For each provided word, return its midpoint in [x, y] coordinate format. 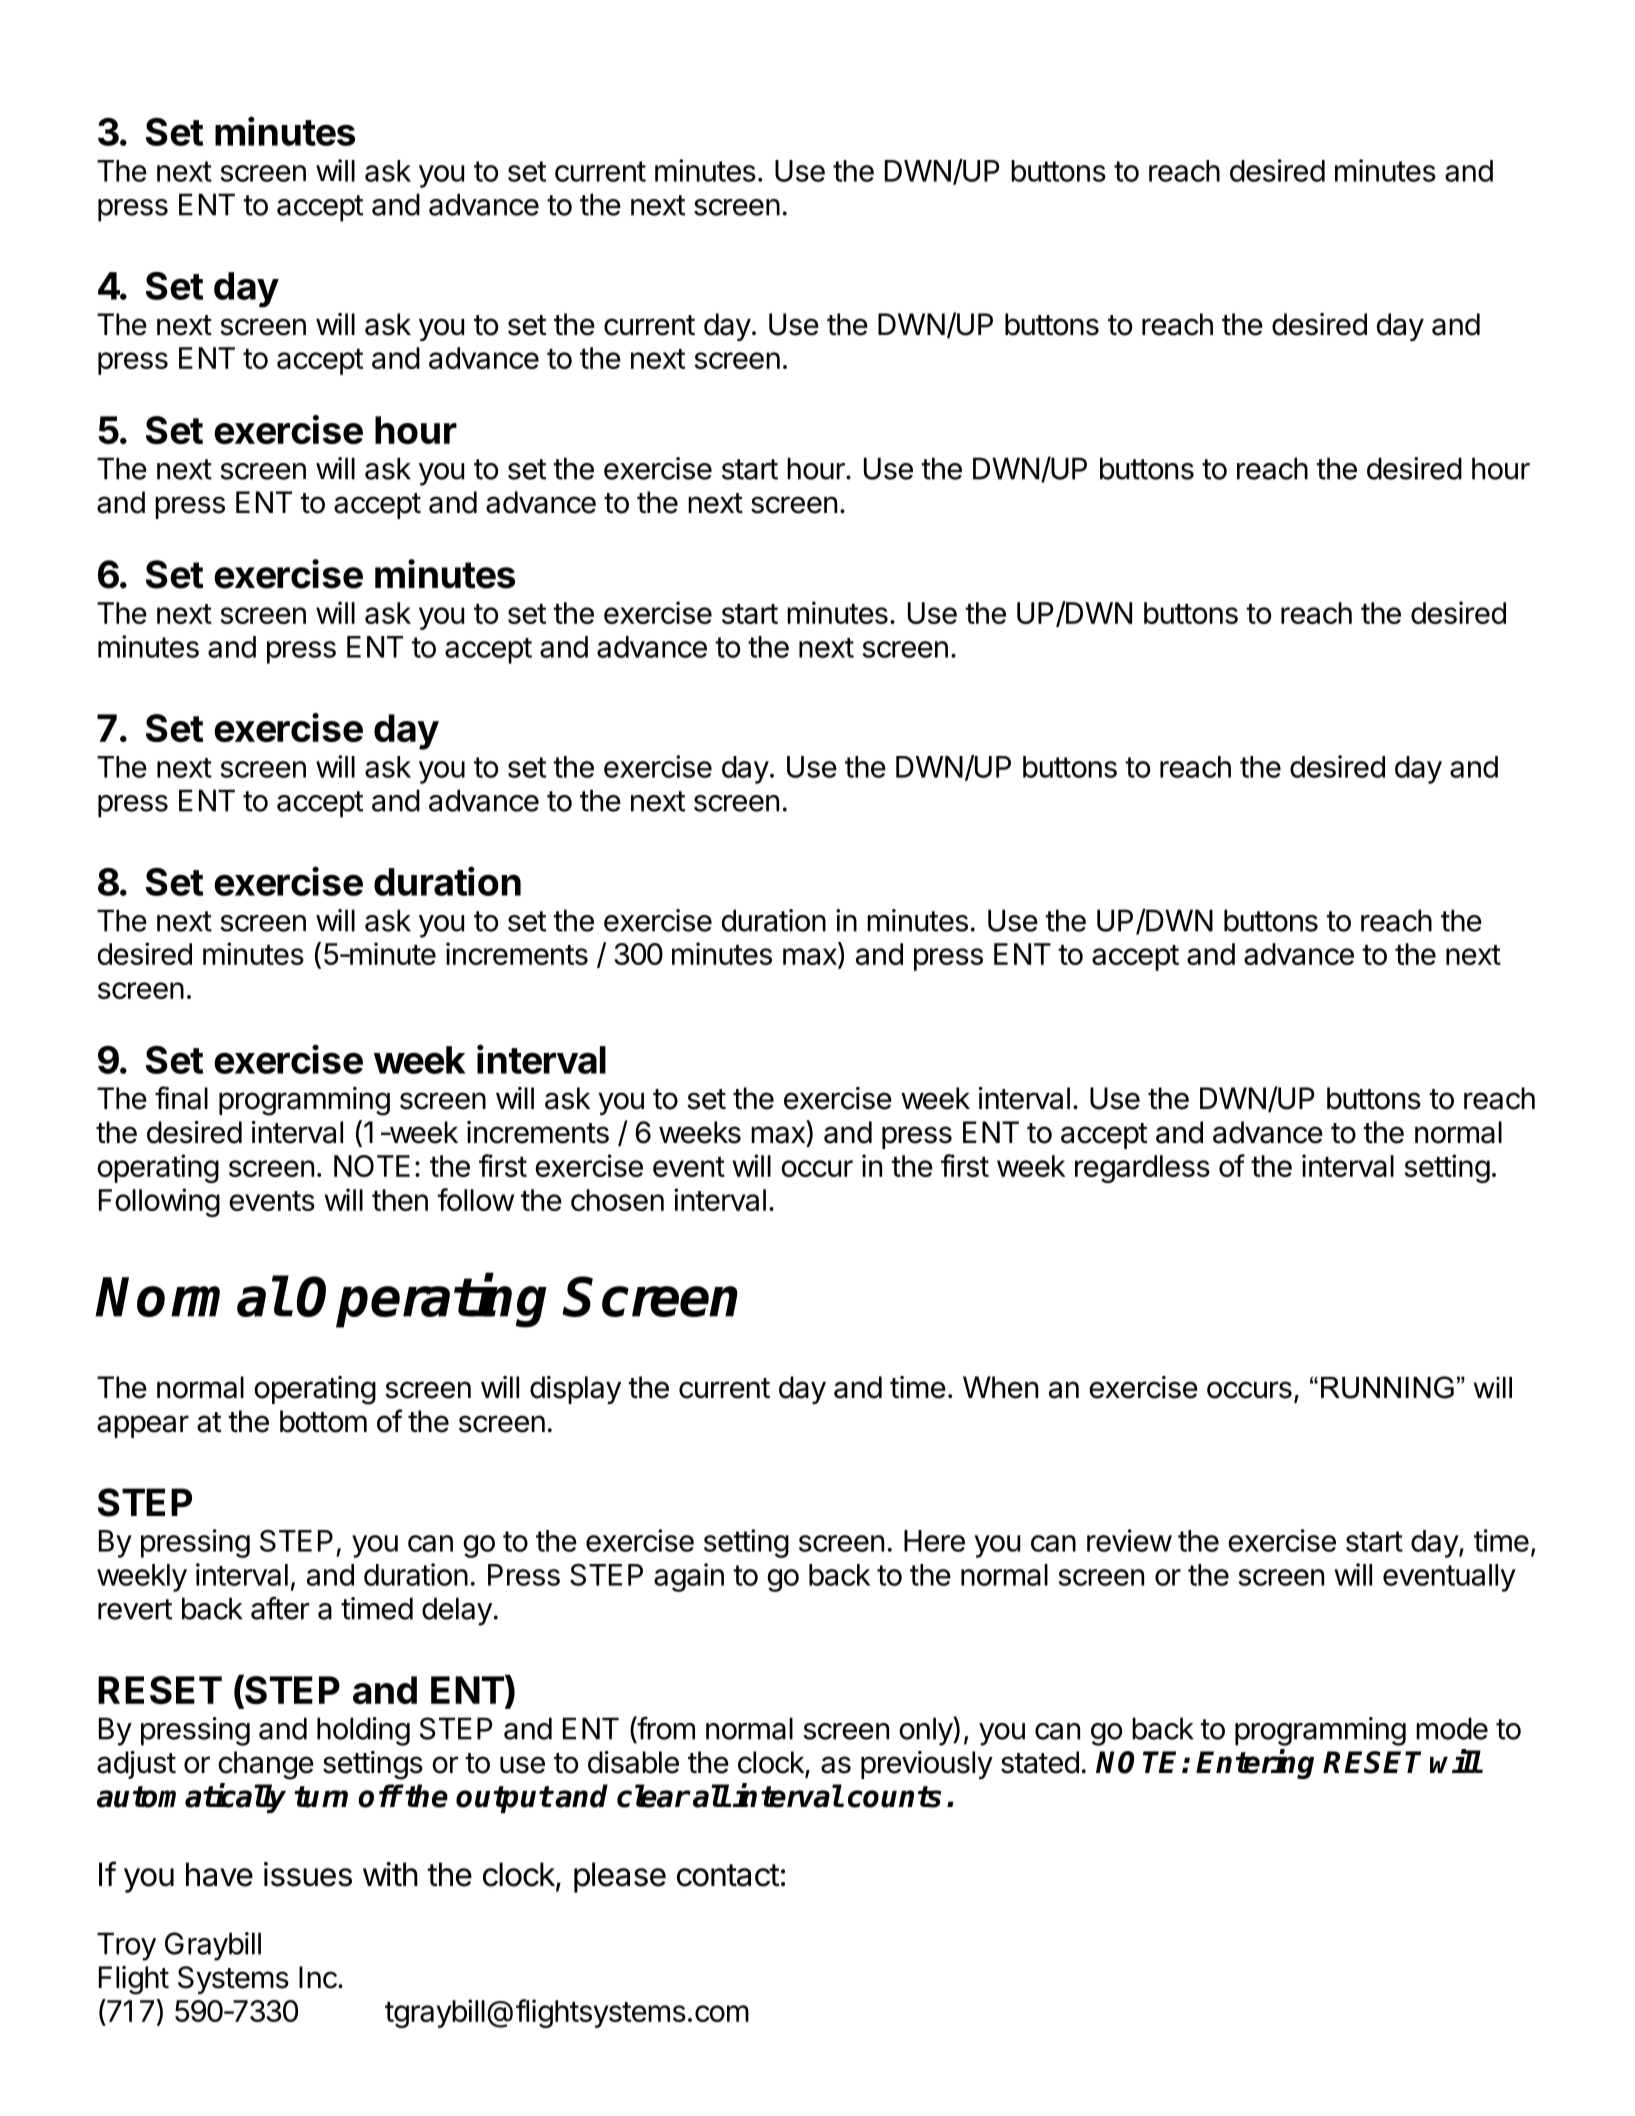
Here [934, 1541]
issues [308, 1874]
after [280, 1608]
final [181, 1098]
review [1129, 1540]
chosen [617, 1200]
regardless [1142, 1169]
